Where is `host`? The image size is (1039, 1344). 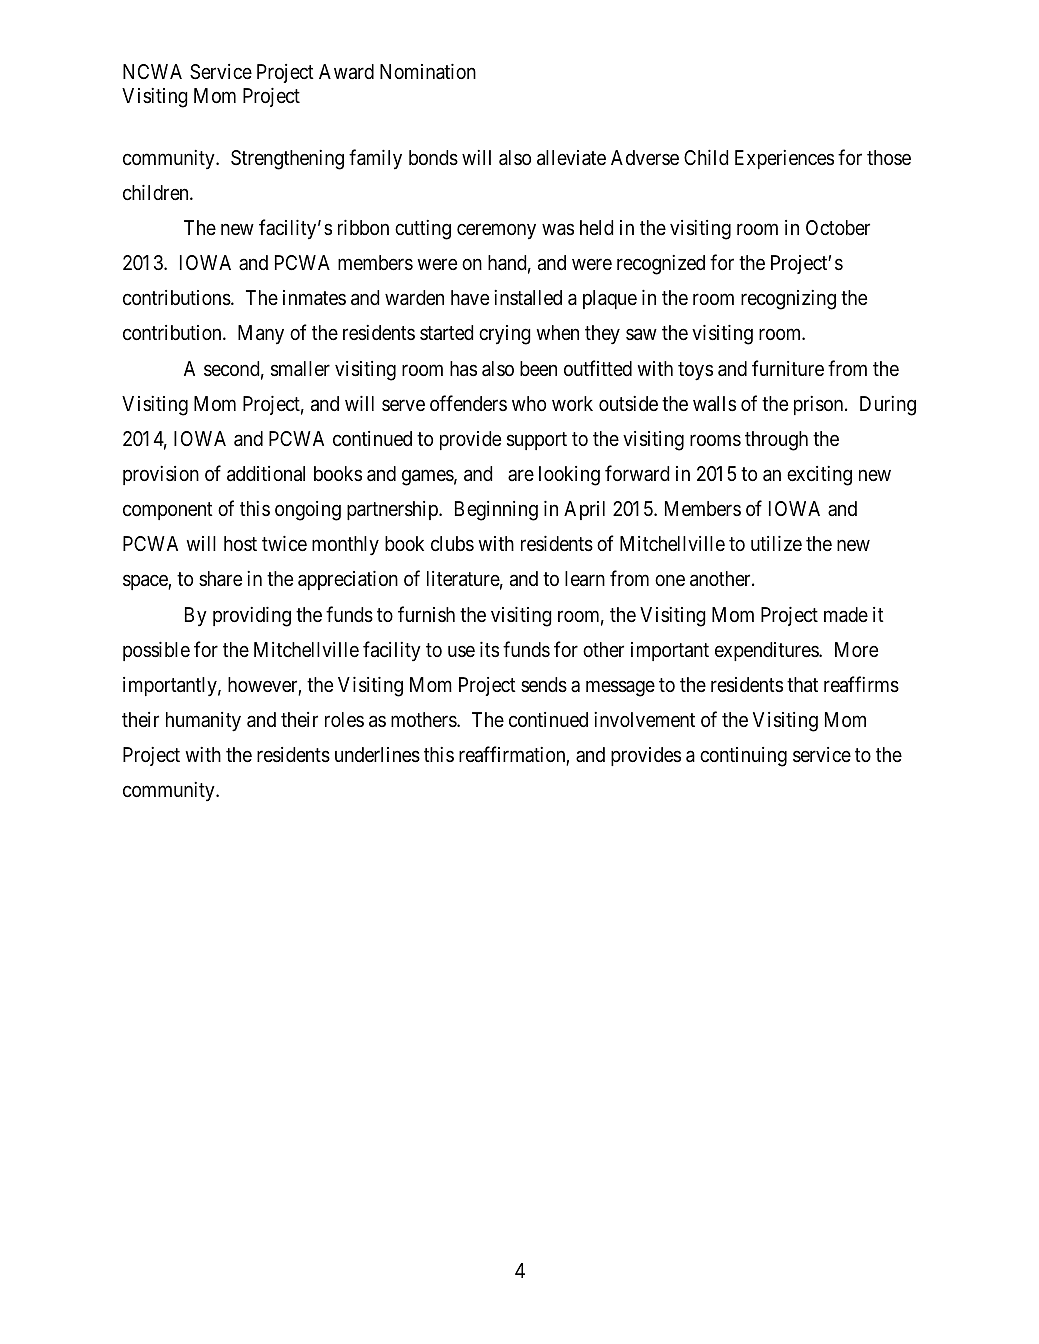
host is located at coordinates (240, 543).
